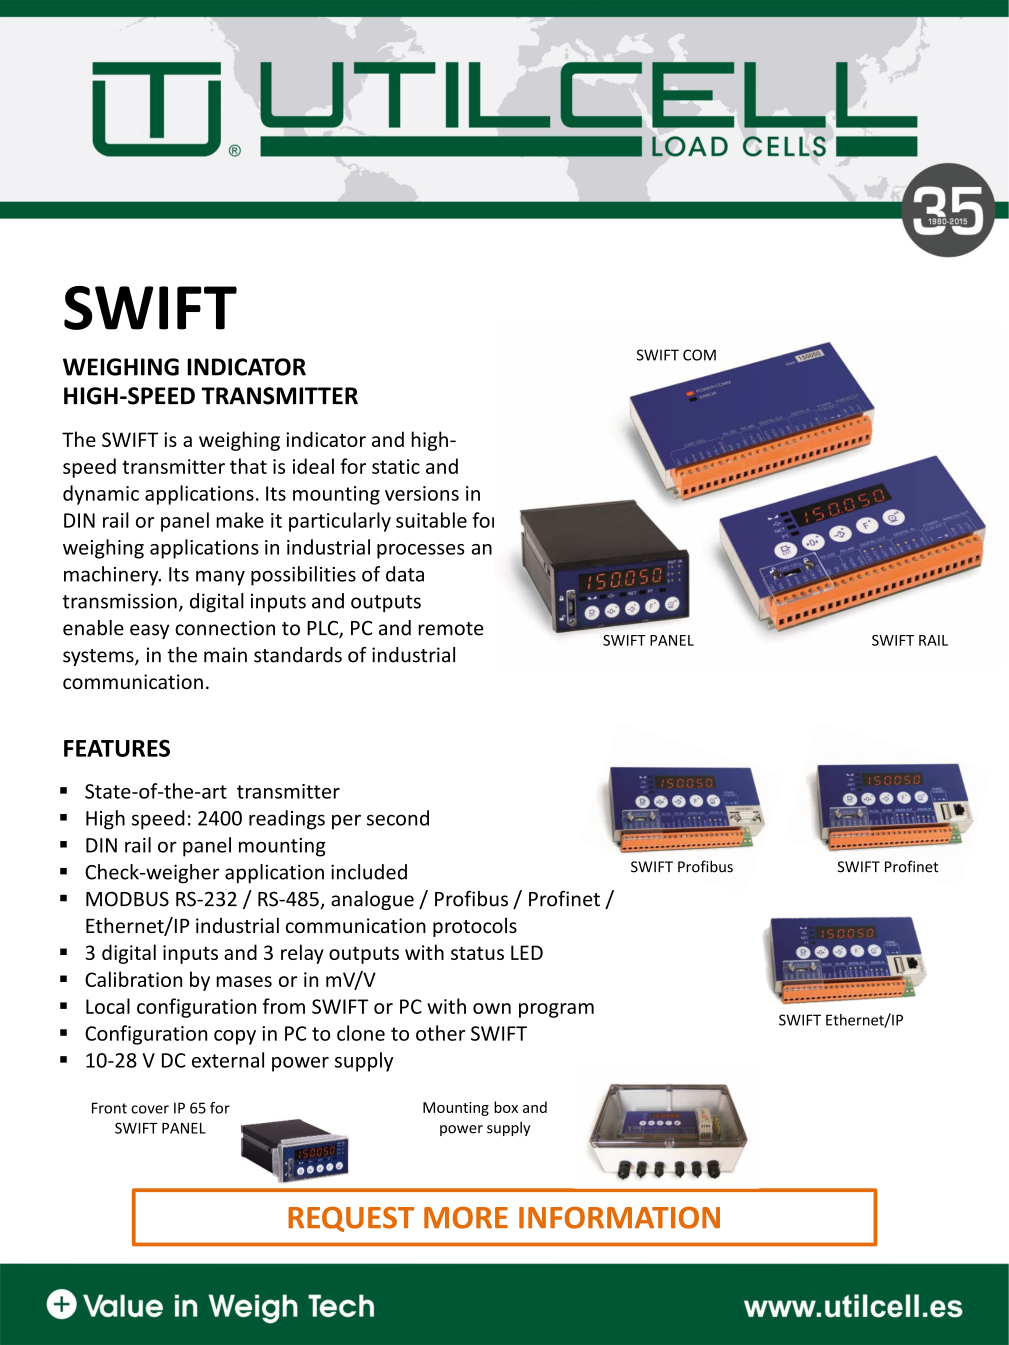 The image size is (1009, 1345). Describe the element at coordinates (101, 495) in the image. I see `dynamic` at that location.
